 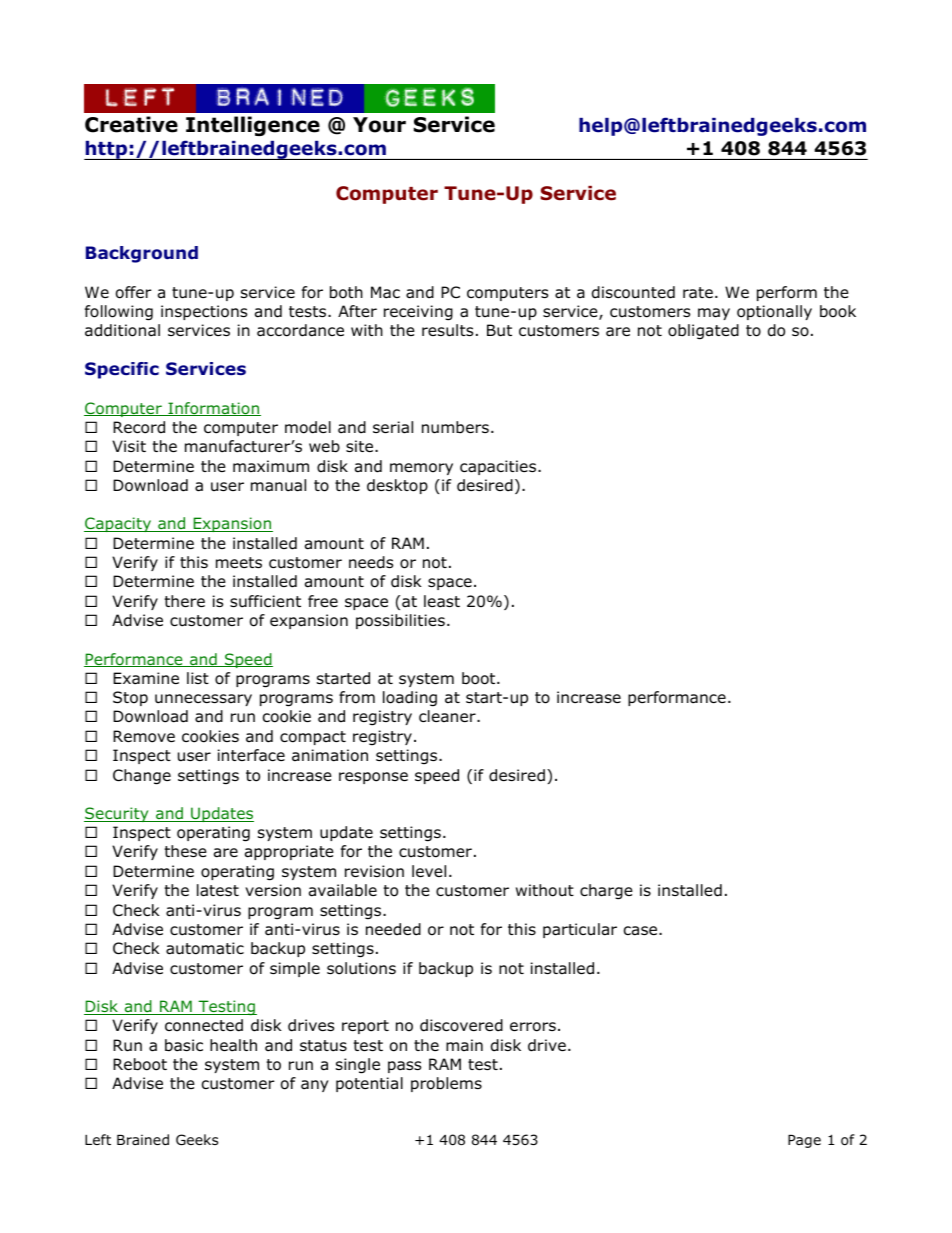 What do you see at coordinates (703, 332) in the screenshot?
I see `obligated` at bounding box center [703, 332].
